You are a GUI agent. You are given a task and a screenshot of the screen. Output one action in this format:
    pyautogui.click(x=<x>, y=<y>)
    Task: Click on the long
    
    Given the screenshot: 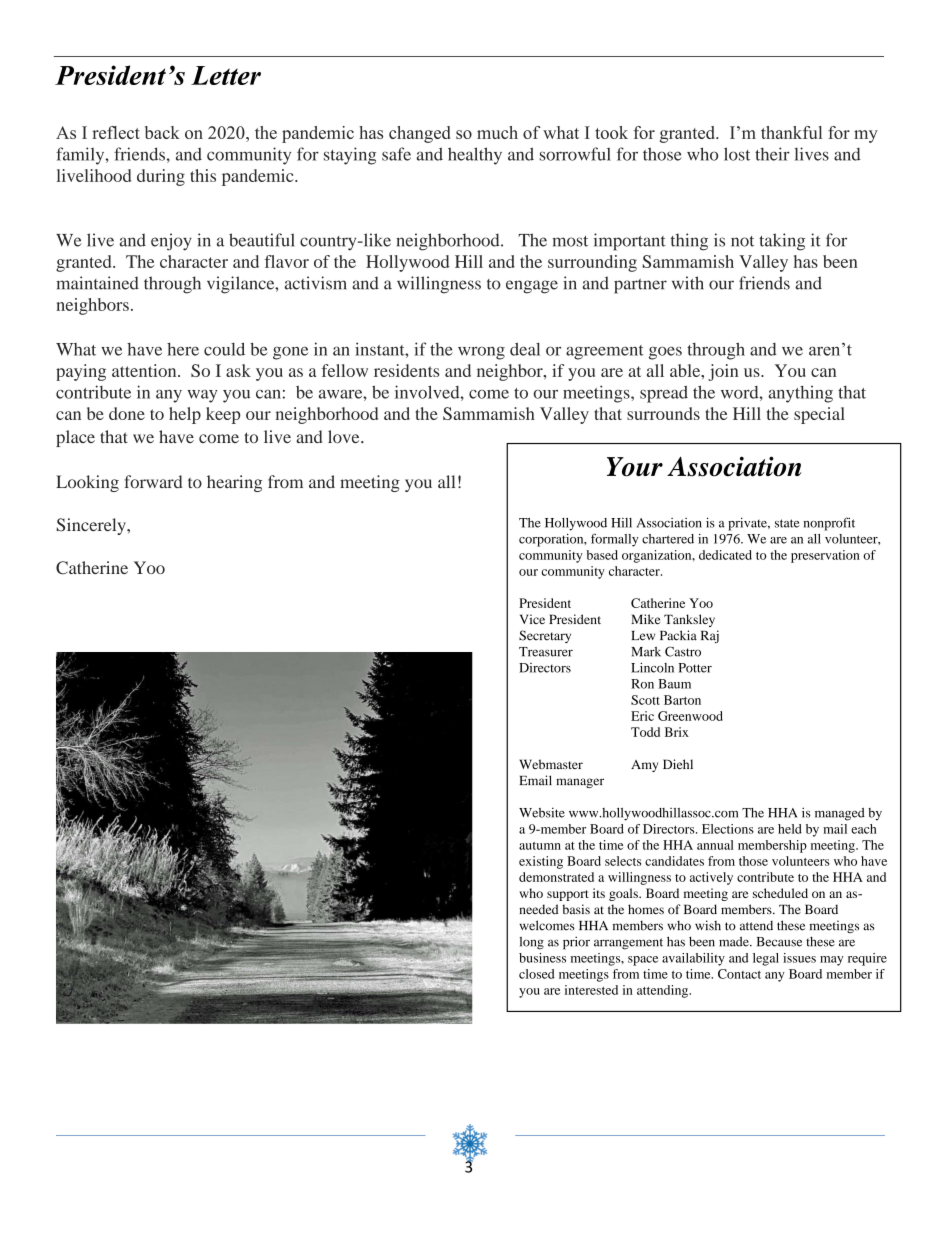 What is the action you would take?
    pyautogui.click(x=531, y=943)
